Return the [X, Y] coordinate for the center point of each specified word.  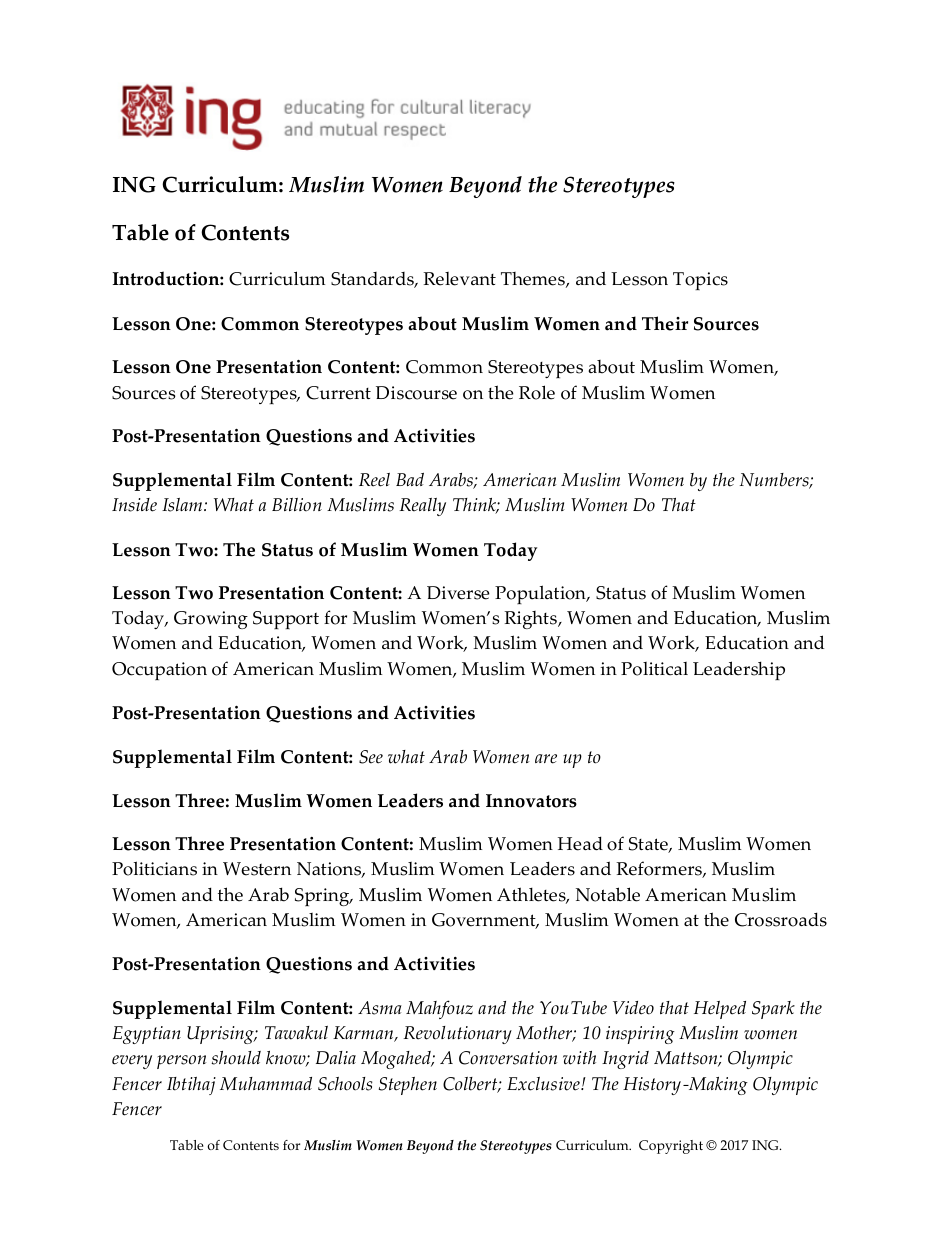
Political [654, 669]
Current [338, 393]
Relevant [459, 279]
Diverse [458, 593]
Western [257, 869]
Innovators [531, 801]
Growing [211, 620]
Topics [700, 281]
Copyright [671, 1147]
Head [580, 843]
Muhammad [266, 1084]
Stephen [408, 1086]
